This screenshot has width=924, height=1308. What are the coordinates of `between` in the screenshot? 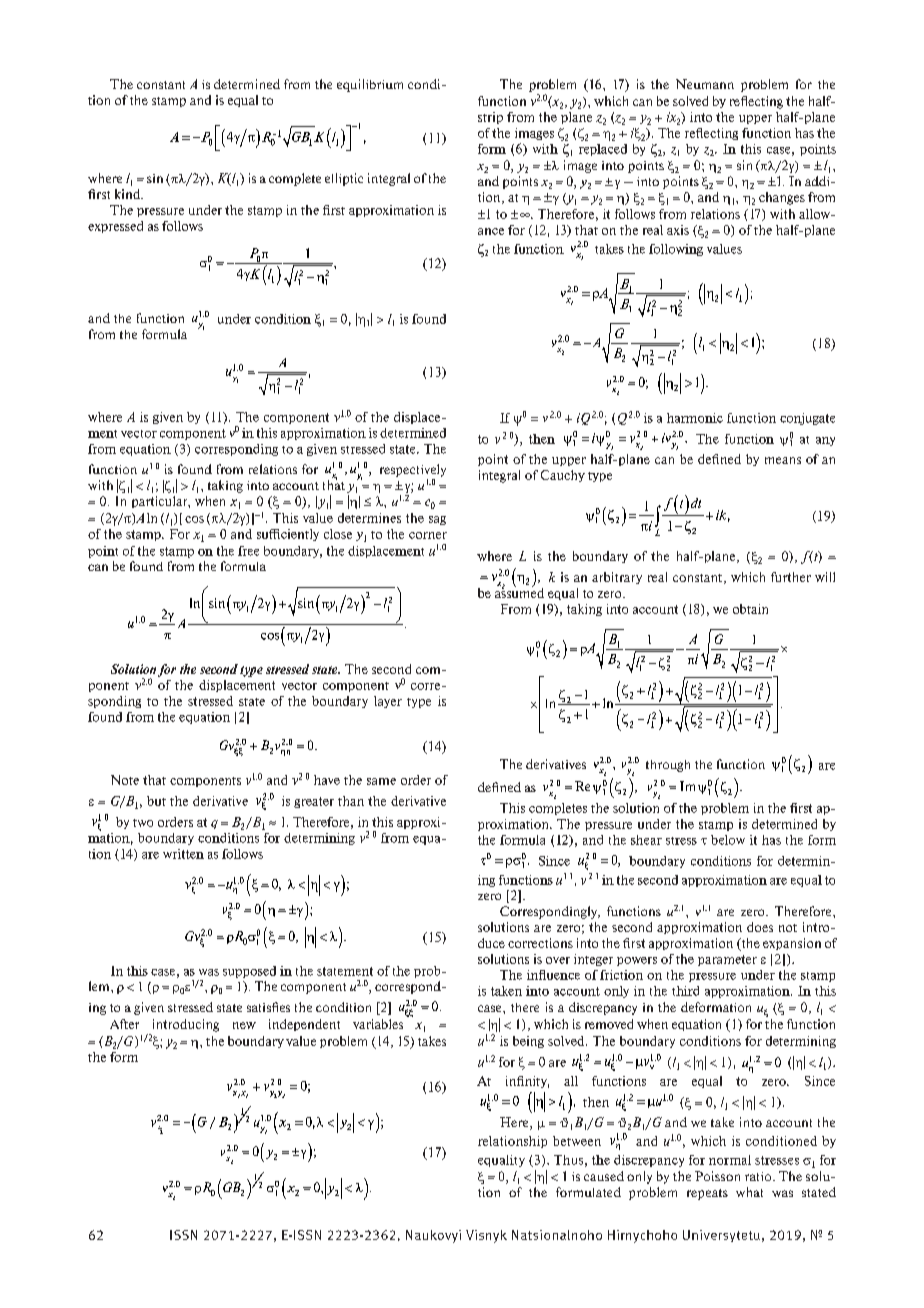 It's located at (577, 1141).
